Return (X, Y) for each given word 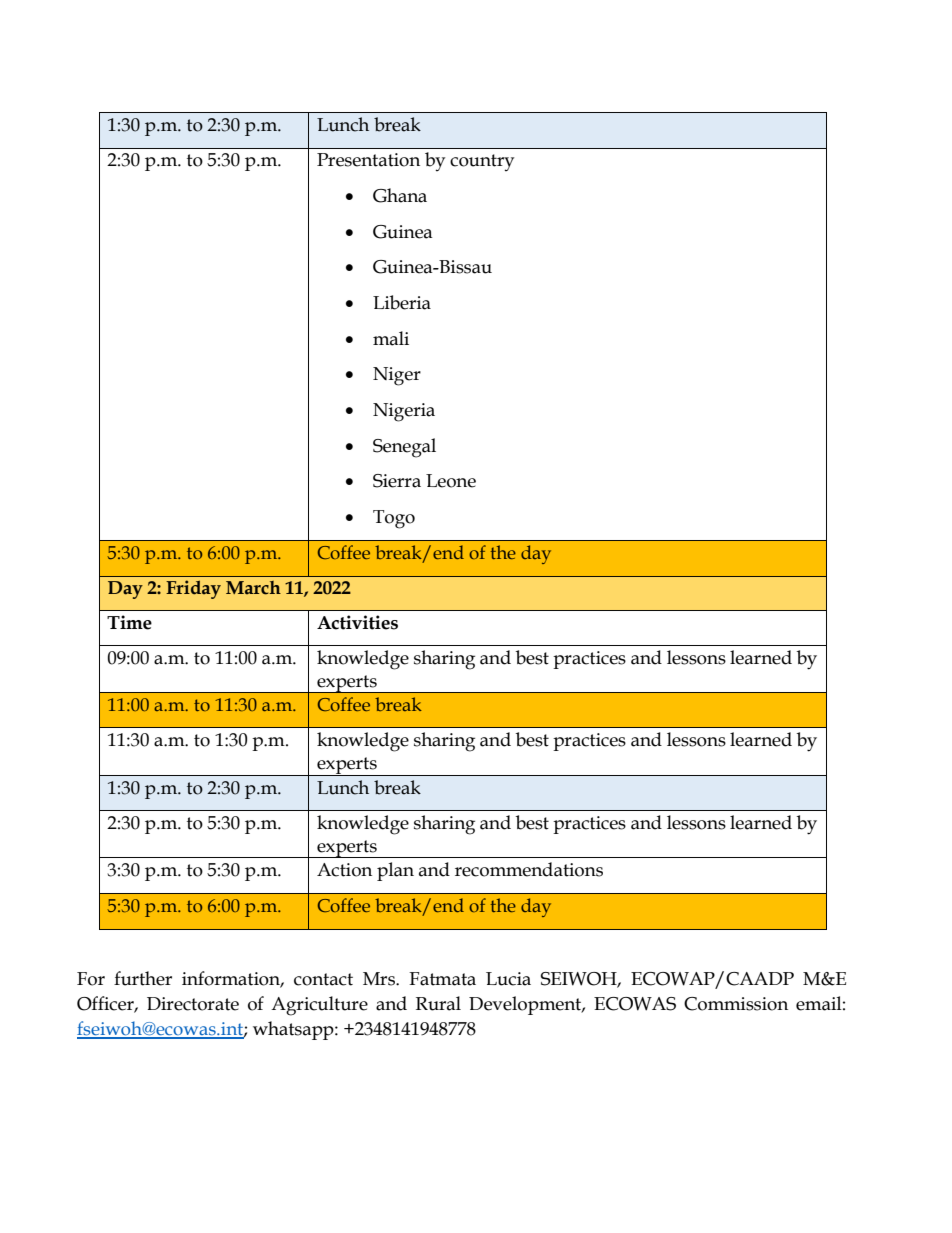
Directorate (193, 1004)
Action (344, 870)
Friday (193, 589)
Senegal (404, 448)
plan (395, 871)
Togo (394, 519)
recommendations (529, 869)
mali (391, 338)
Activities (357, 622)
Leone (451, 481)
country (482, 162)
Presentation (368, 160)
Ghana (400, 195)
